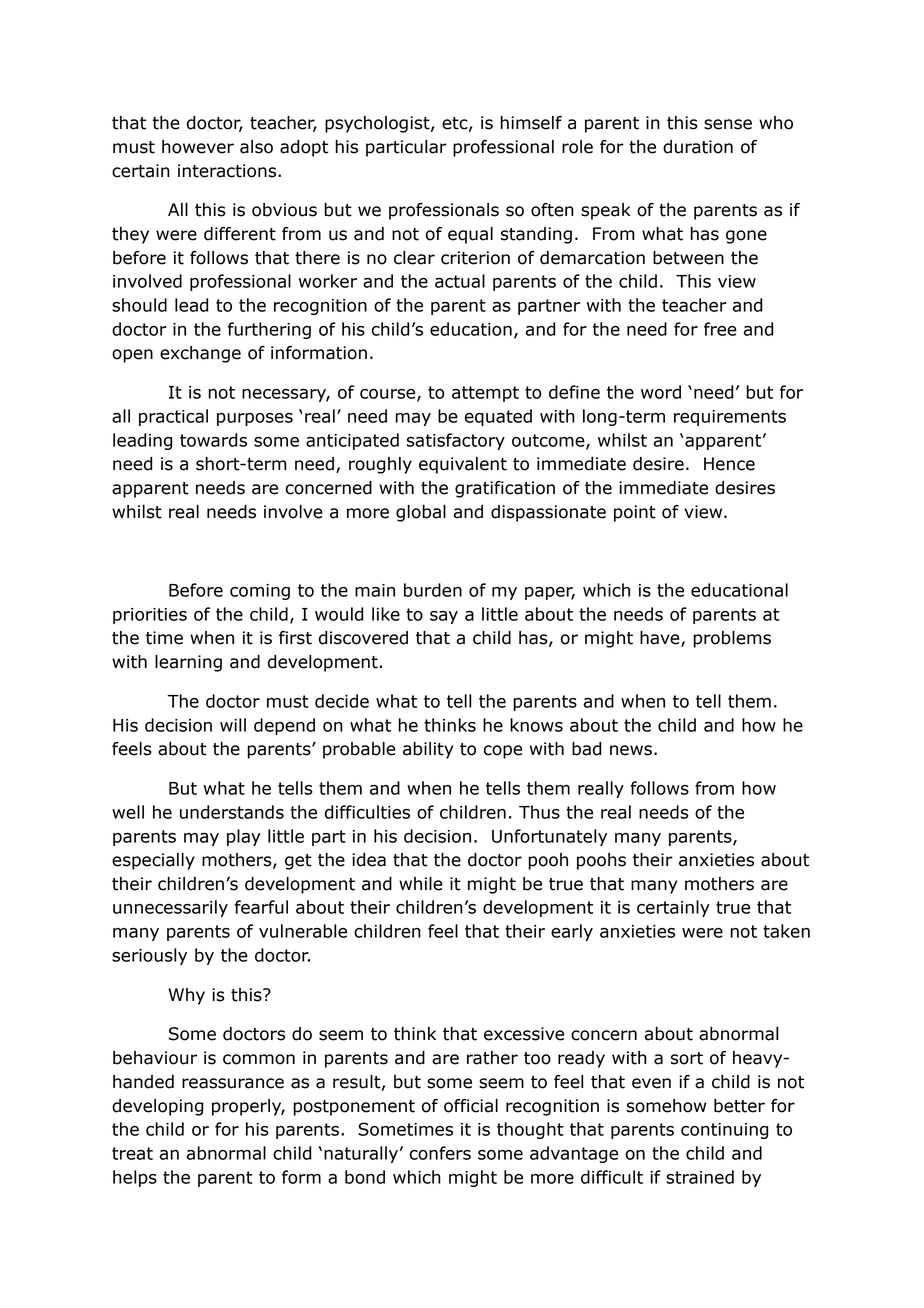 The image size is (924, 1308). I want to click on say, so click(444, 617).
